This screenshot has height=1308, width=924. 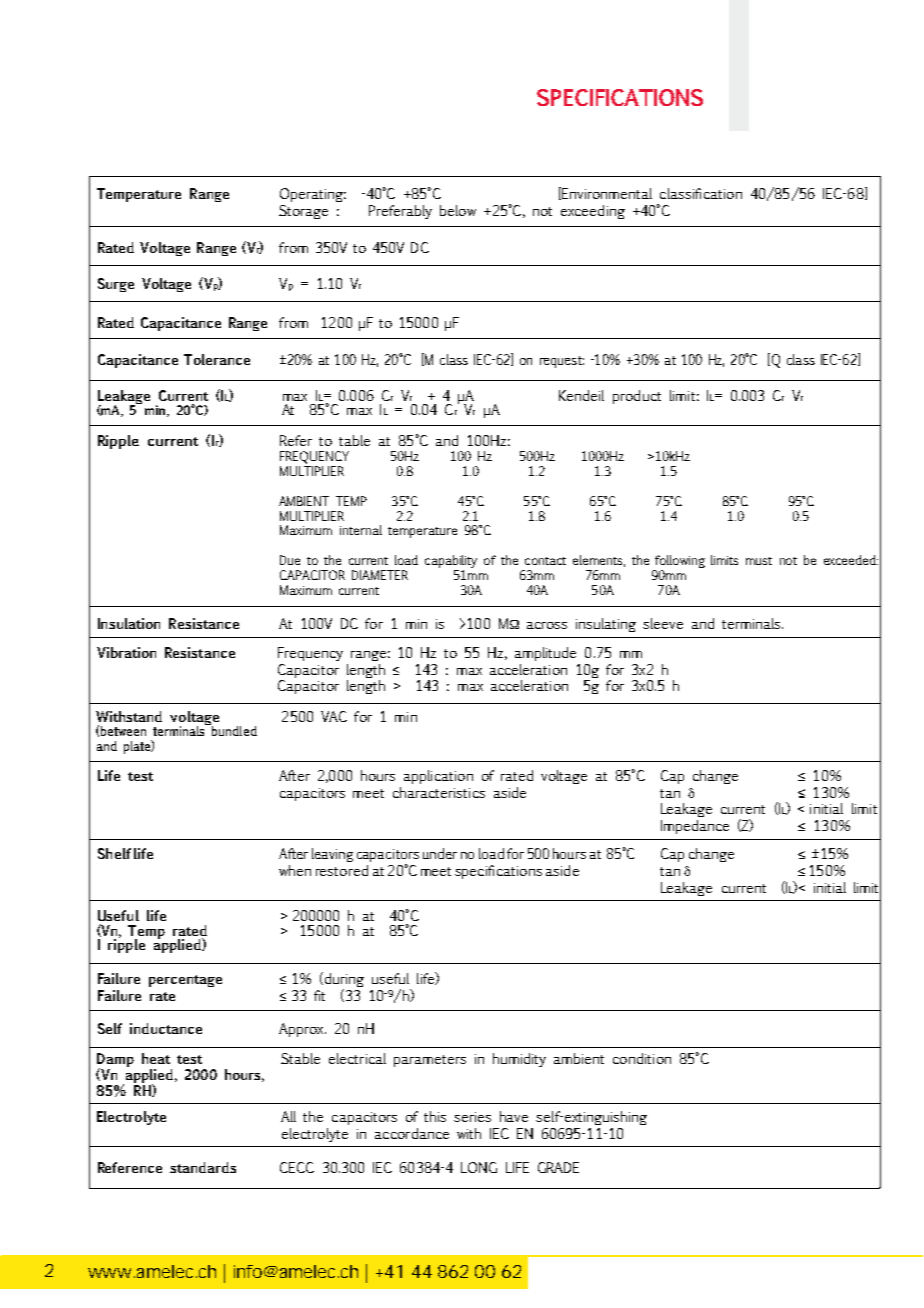 I want to click on Shelf, so click(x=114, y=853).
